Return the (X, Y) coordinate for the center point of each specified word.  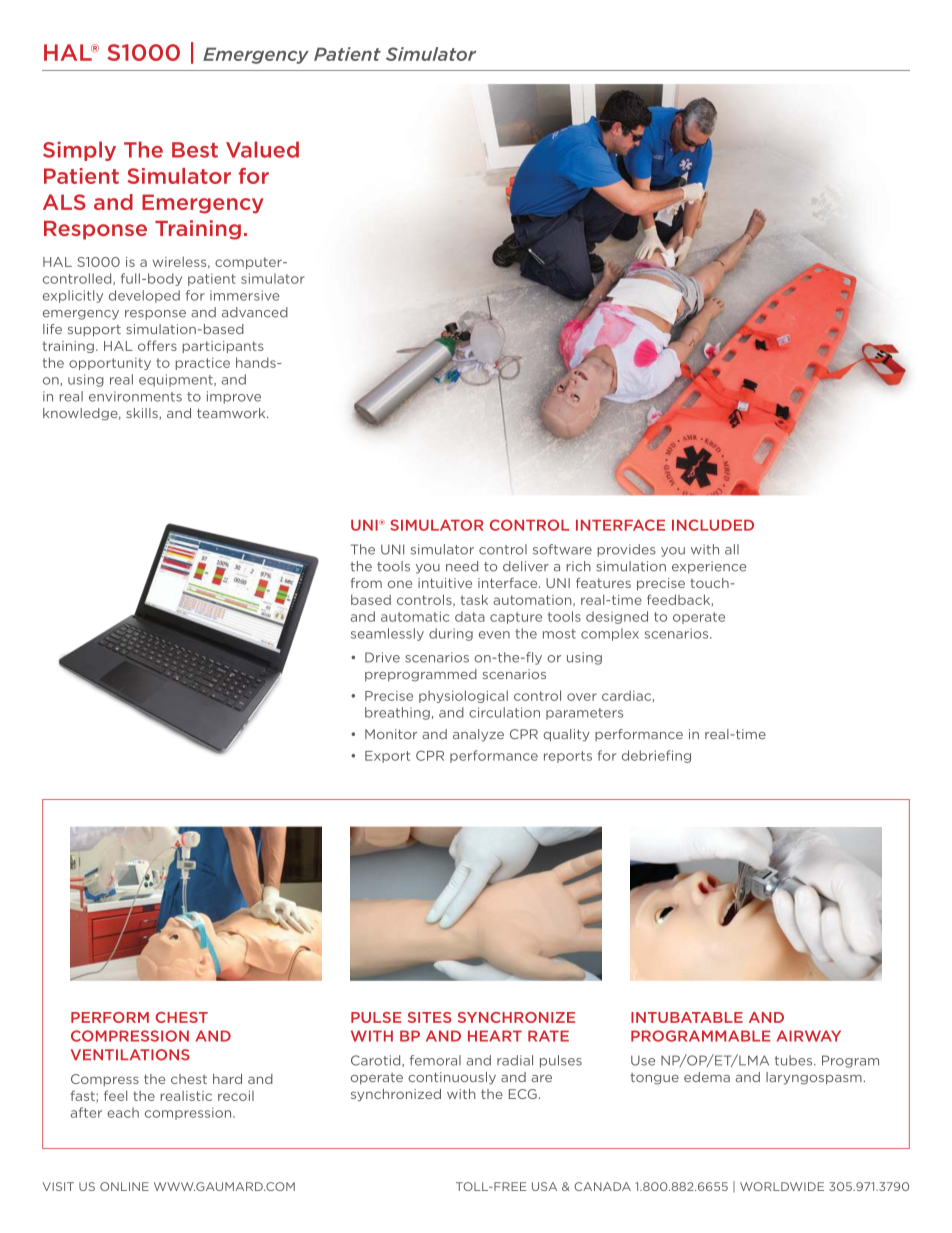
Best (195, 150)
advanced (255, 312)
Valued (262, 149)
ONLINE (124, 1186)
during (451, 634)
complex (610, 634)
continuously (452, 1078)
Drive (382, 657)
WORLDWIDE (782, 1186)
